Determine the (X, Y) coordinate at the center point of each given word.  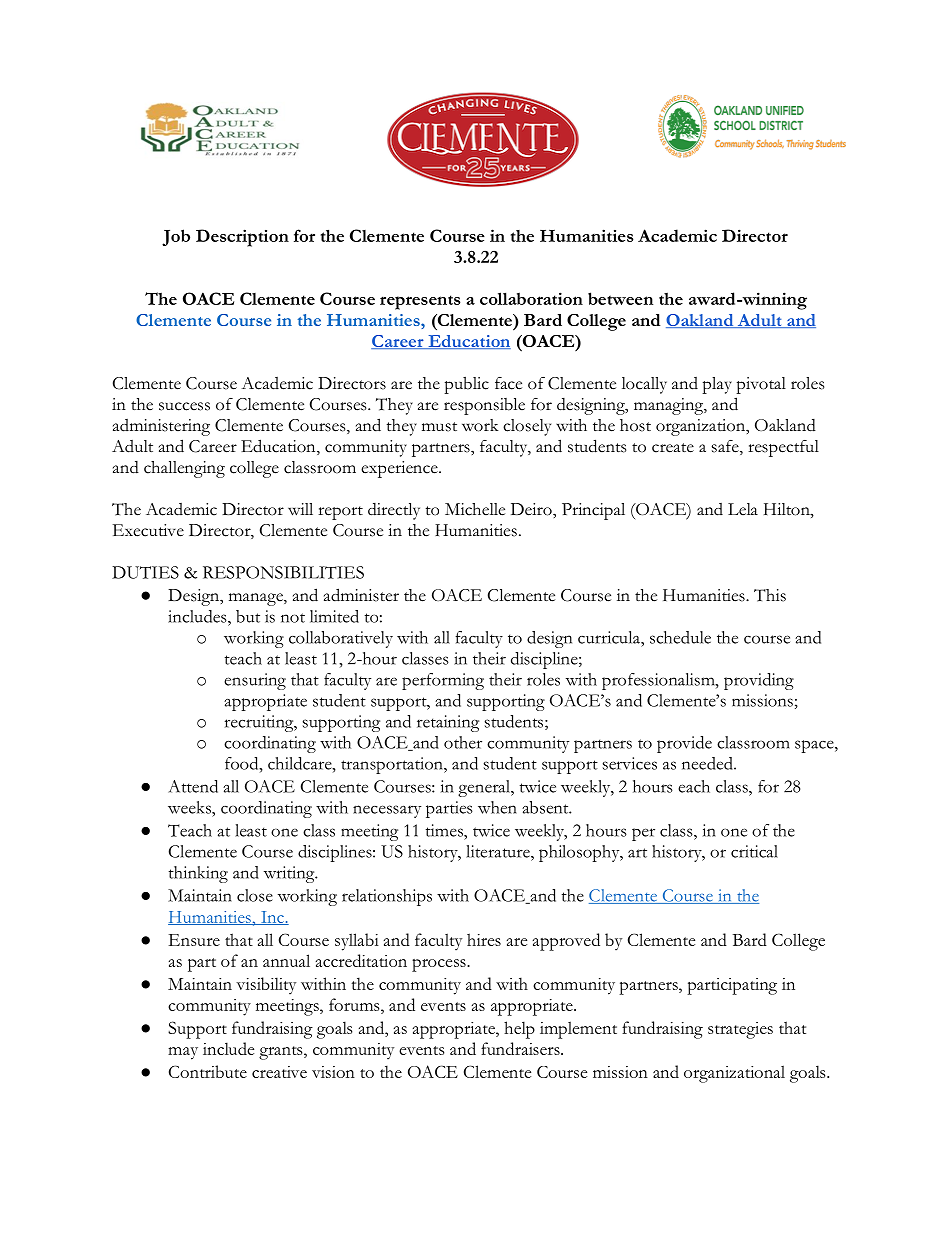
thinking (198, 874)
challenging (184, 469)
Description (242, 238)
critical (754, 851)
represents (420, 302)
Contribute (208, 1071)
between (620, 298)
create (673, 448)
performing (443, 681)
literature (499, 851)
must (439, 427)
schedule (680, 637)
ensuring (255, 681)
